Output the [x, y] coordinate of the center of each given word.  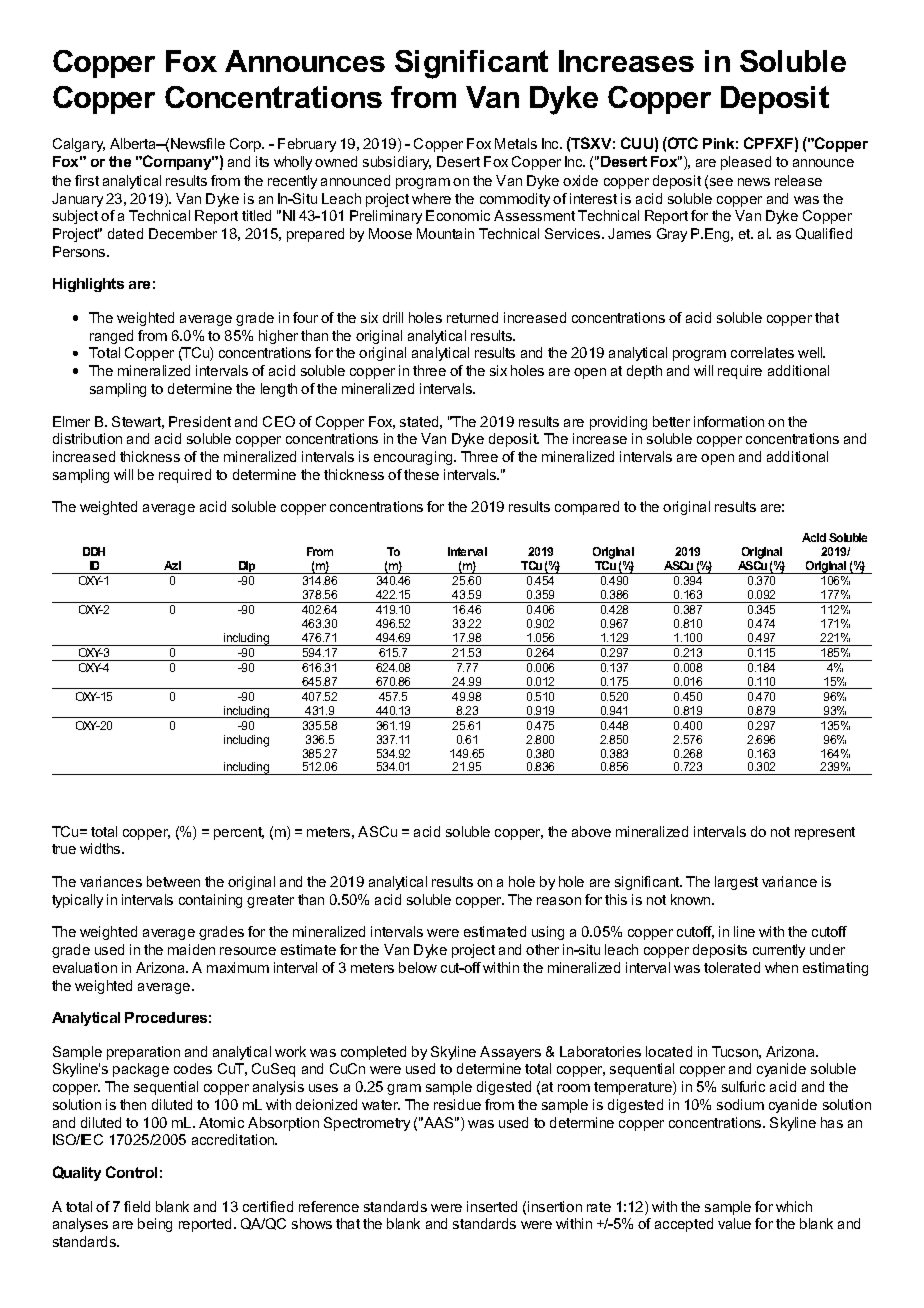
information [729, 421]
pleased [746, 163]
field [137, 1206]
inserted [492, 1206]
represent [825, 833]
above [591, 831]
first [87, 180]
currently [779, 951]
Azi [172, 565]
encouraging [414, 458]
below [418, 967]
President [200, 421]
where [431, 198]
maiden [191, 949]
